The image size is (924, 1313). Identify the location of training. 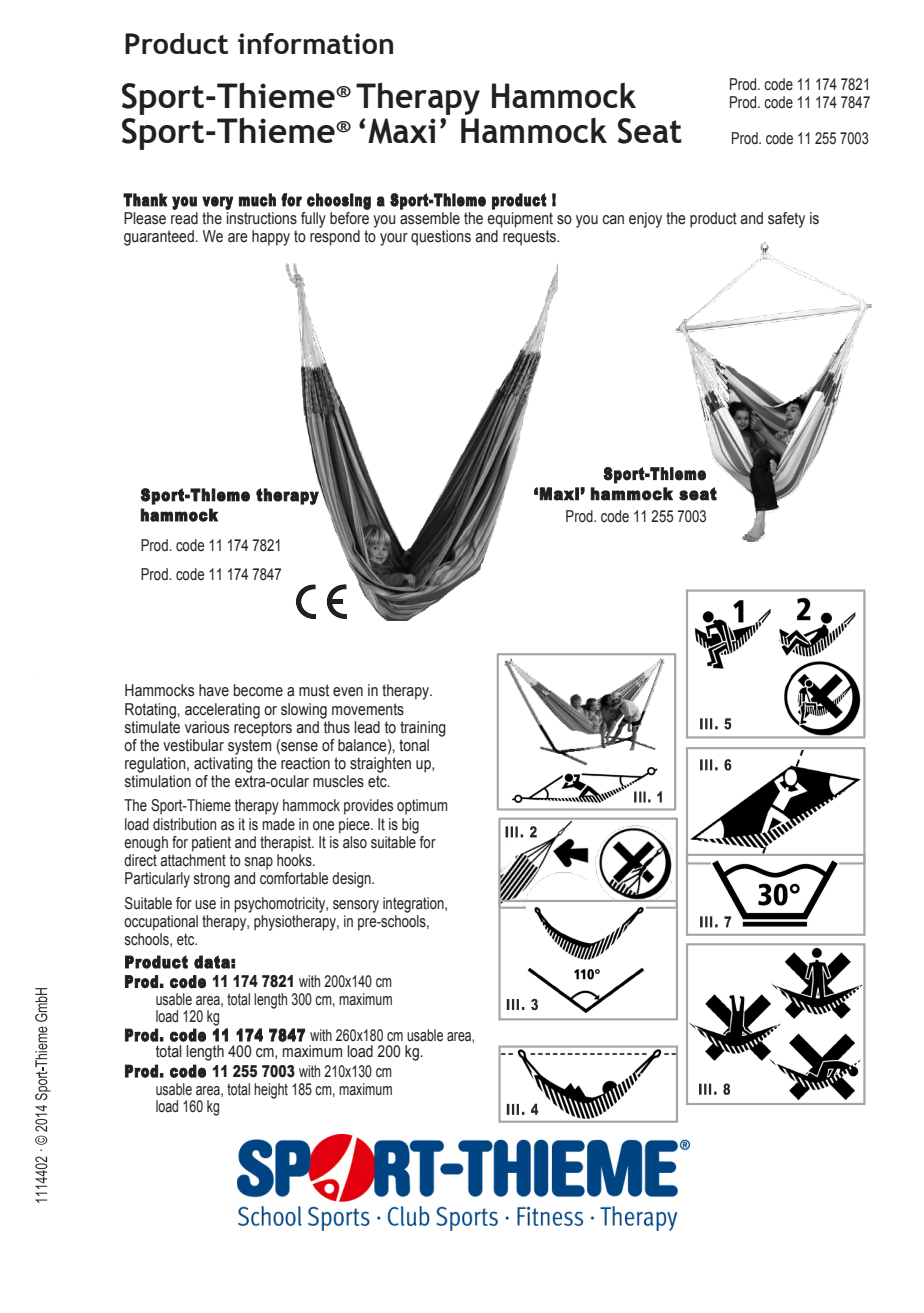
(423, 729).
